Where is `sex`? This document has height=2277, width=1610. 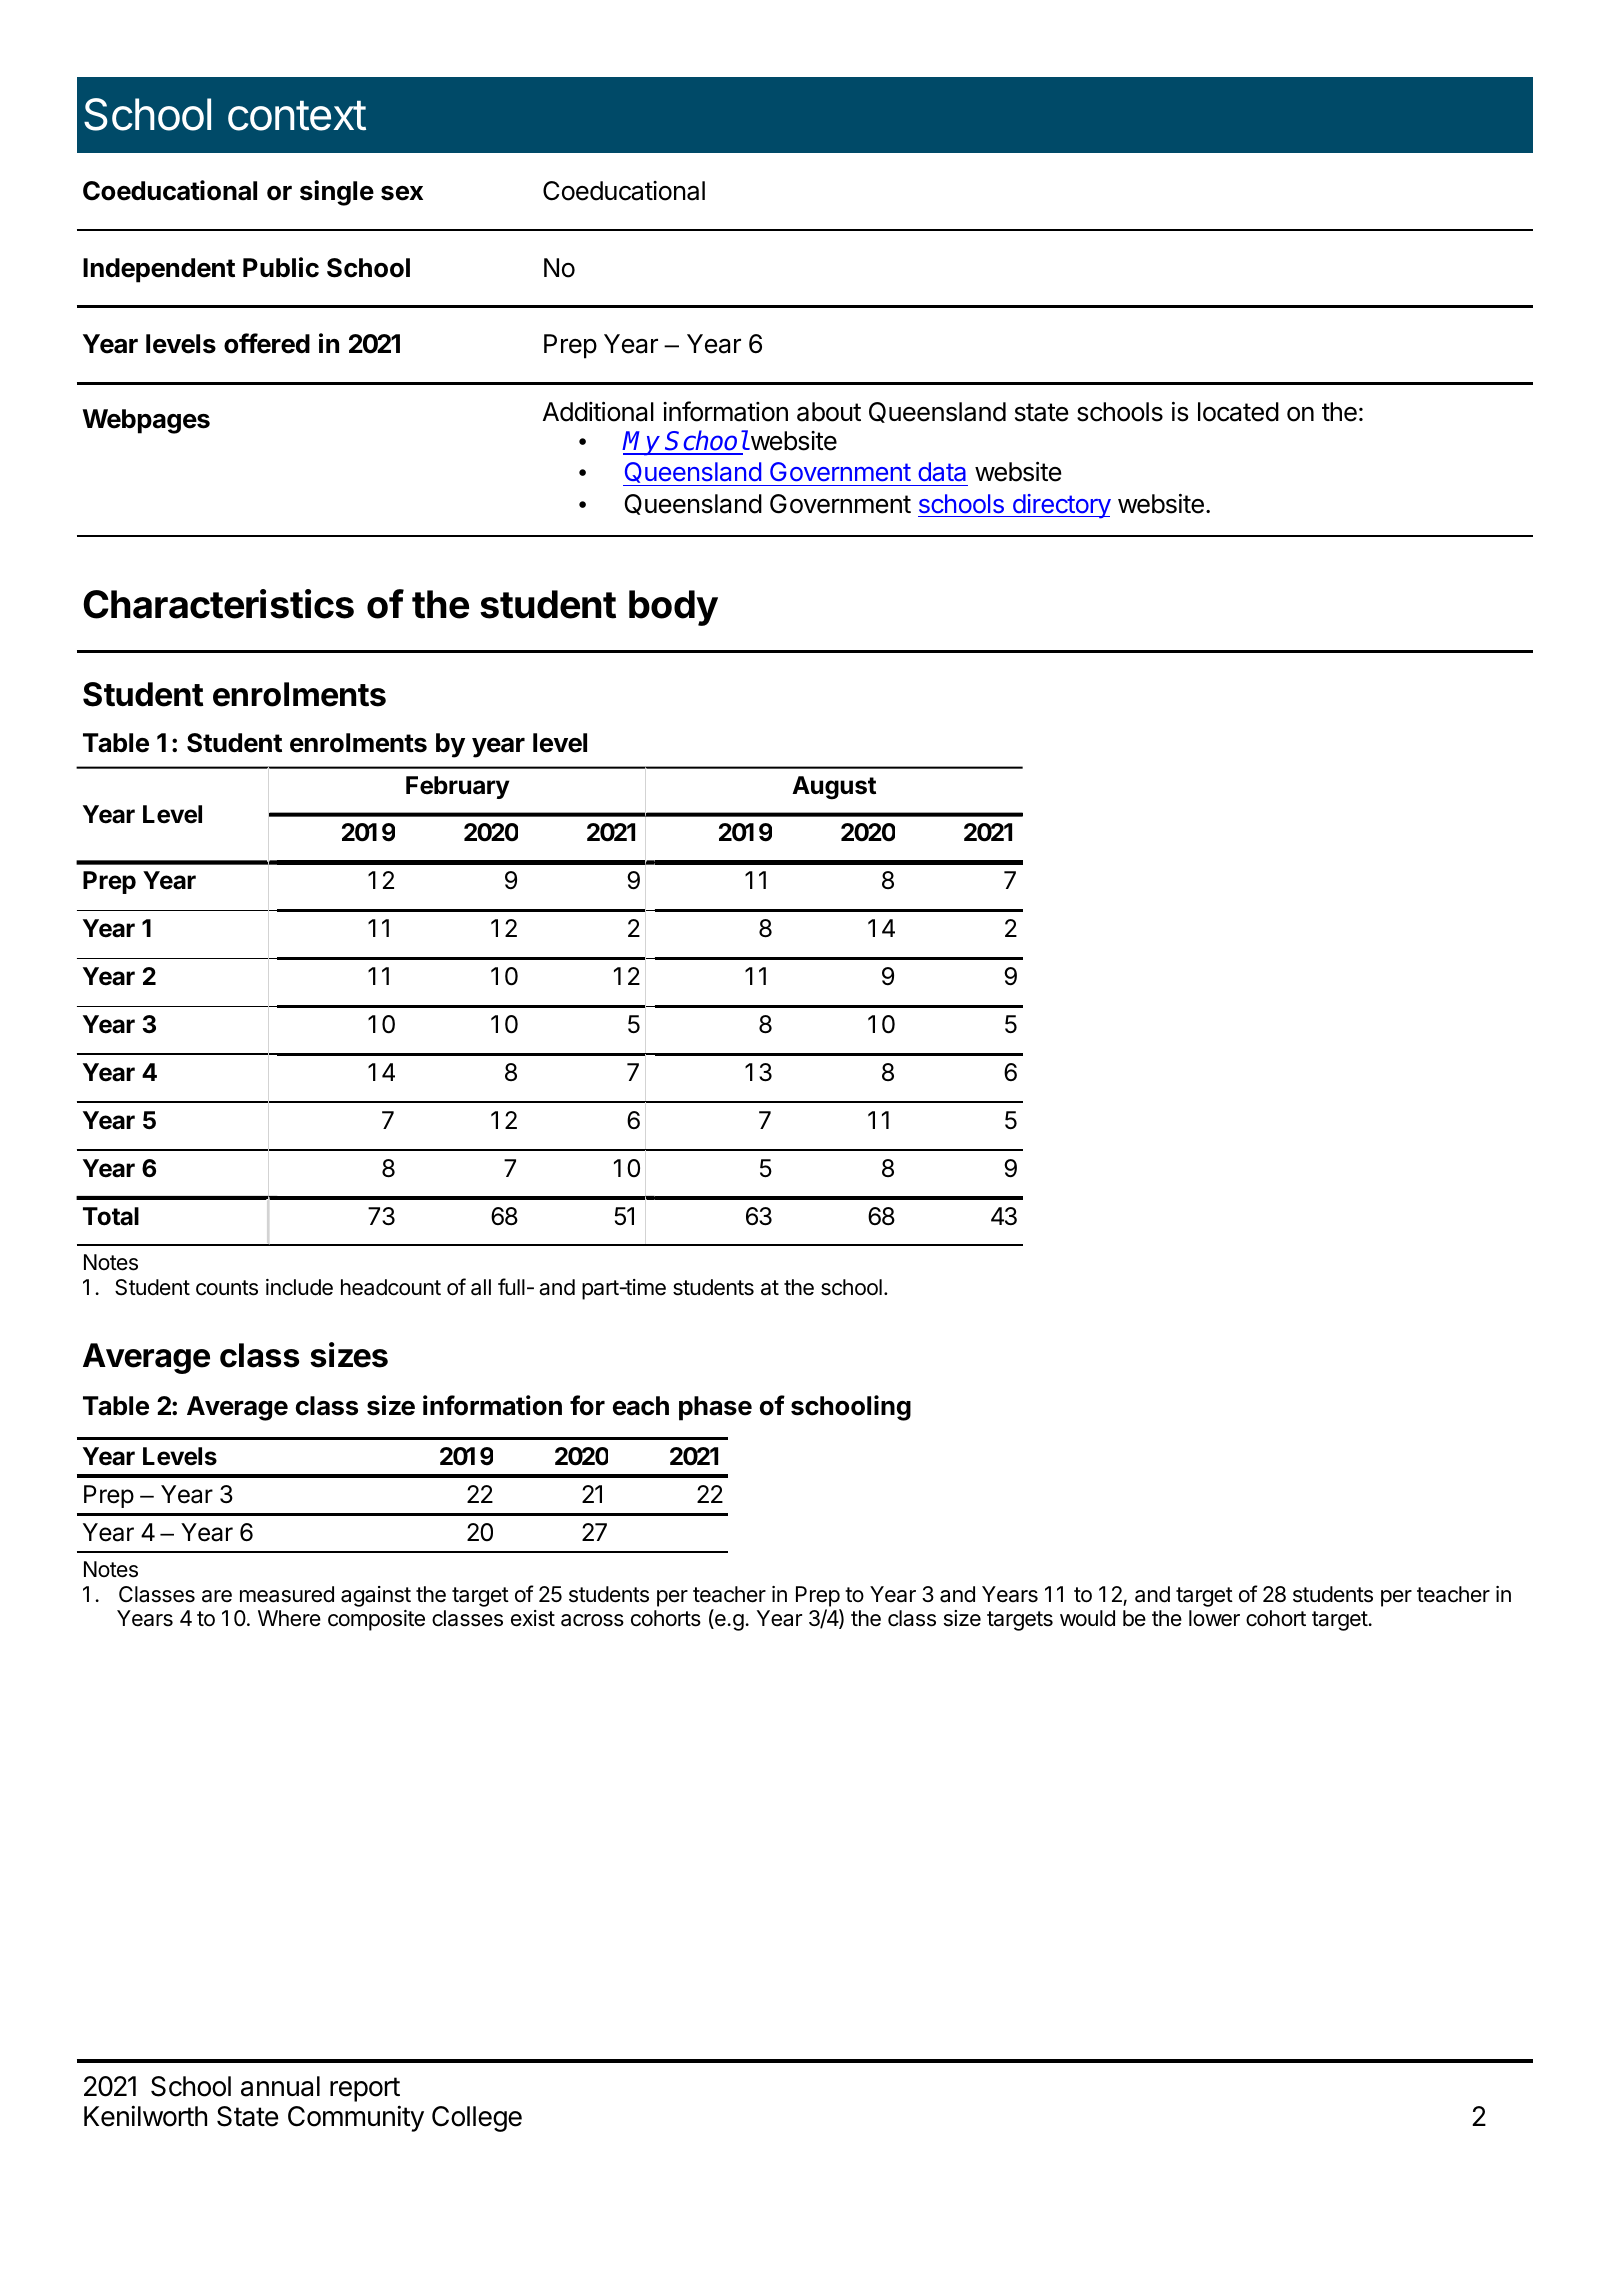 sex is located at coordinates (402, 193).
